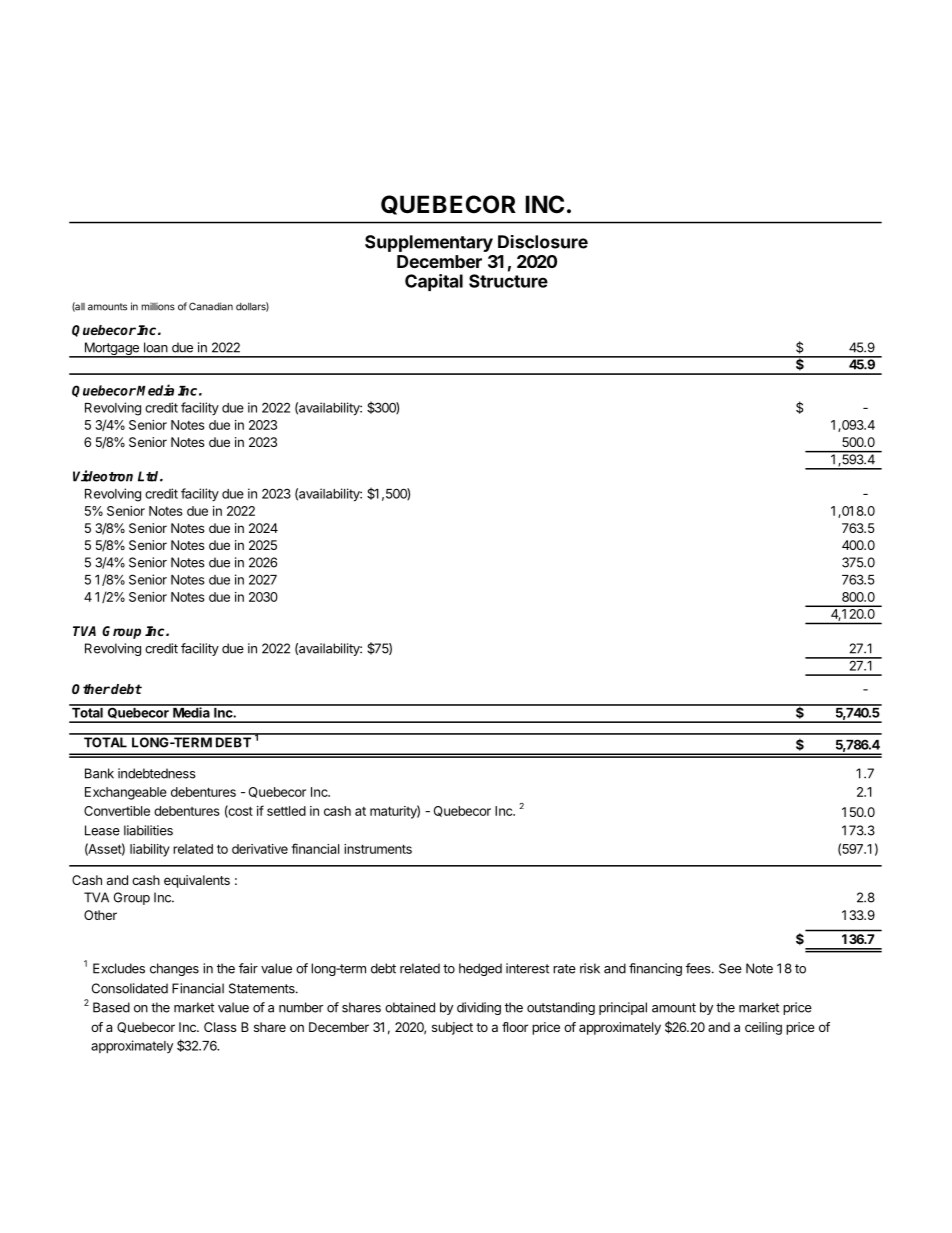  What do you see at coordinates (126, 793) in the screenshot?
I see `Exchangeable` at bounding box center [126, 793].
